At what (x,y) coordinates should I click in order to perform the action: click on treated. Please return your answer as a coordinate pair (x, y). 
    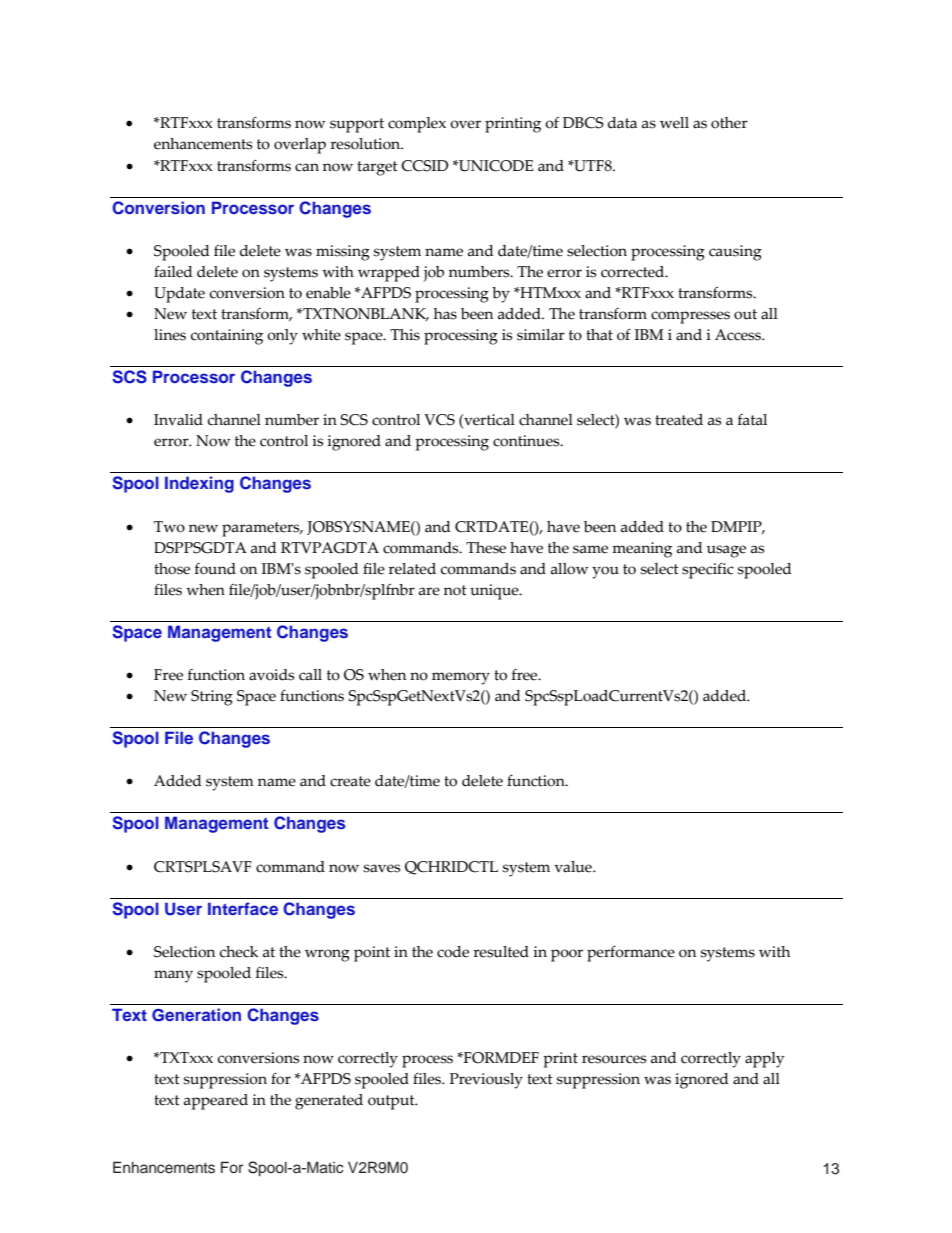
    Looking at the image, I should click on (679, 420).
